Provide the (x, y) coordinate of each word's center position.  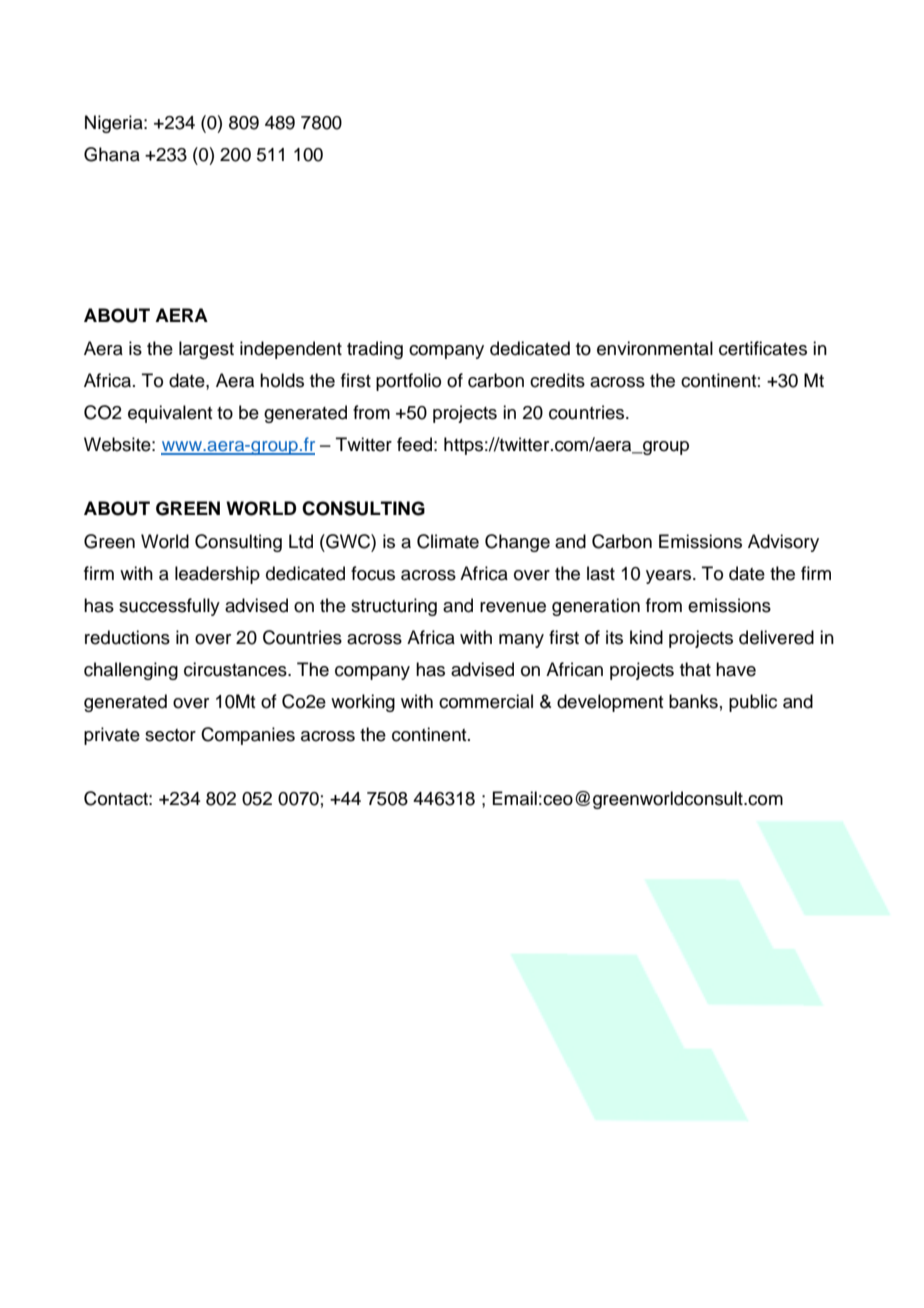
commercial (486, 701)
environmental (655, 348)
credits (557, 380)
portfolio (408, 382)
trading (375, 350)
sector (170, 735)
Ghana (112, 154)
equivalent (170, 414)
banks (693, 701)
